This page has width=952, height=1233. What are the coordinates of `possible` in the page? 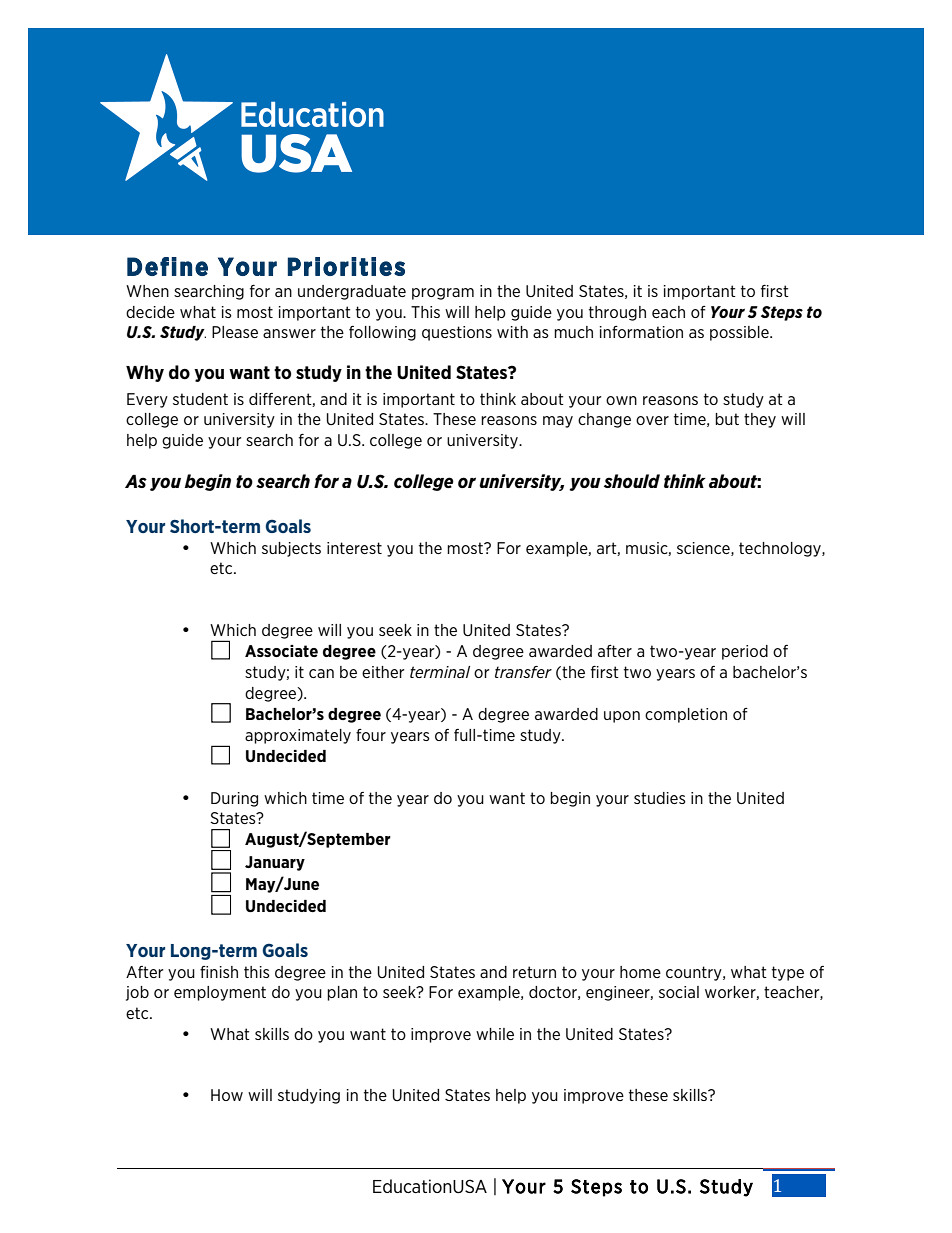 It's located at (740, 333).
